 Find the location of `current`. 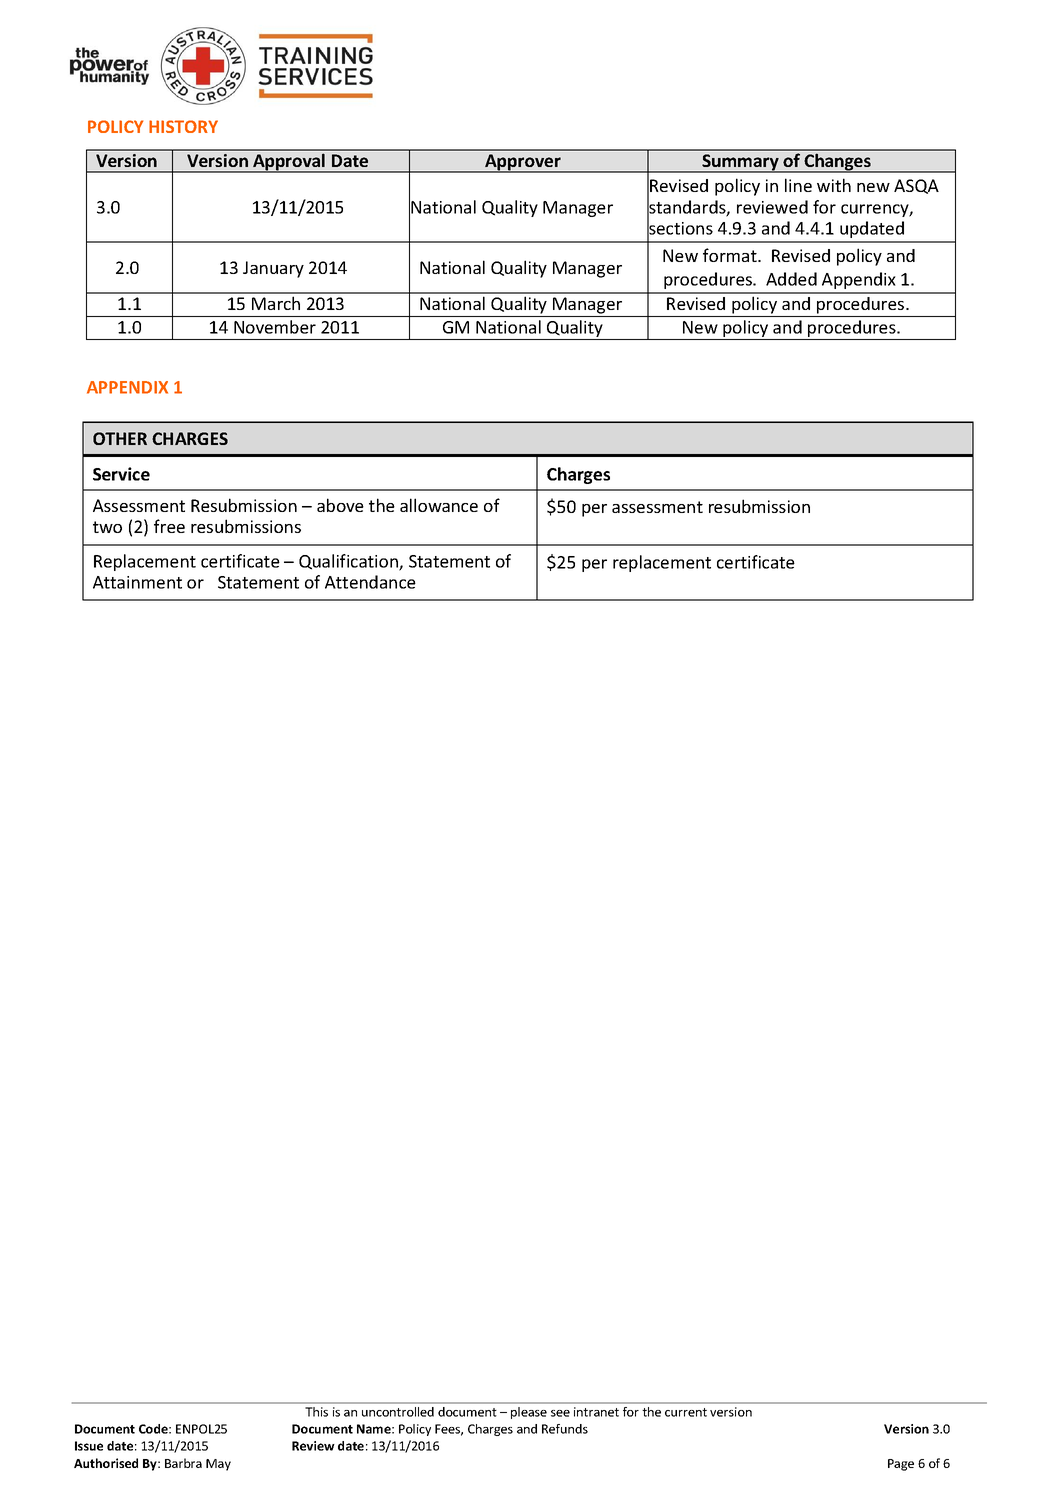

current is located at coordinates (686, 1412).
